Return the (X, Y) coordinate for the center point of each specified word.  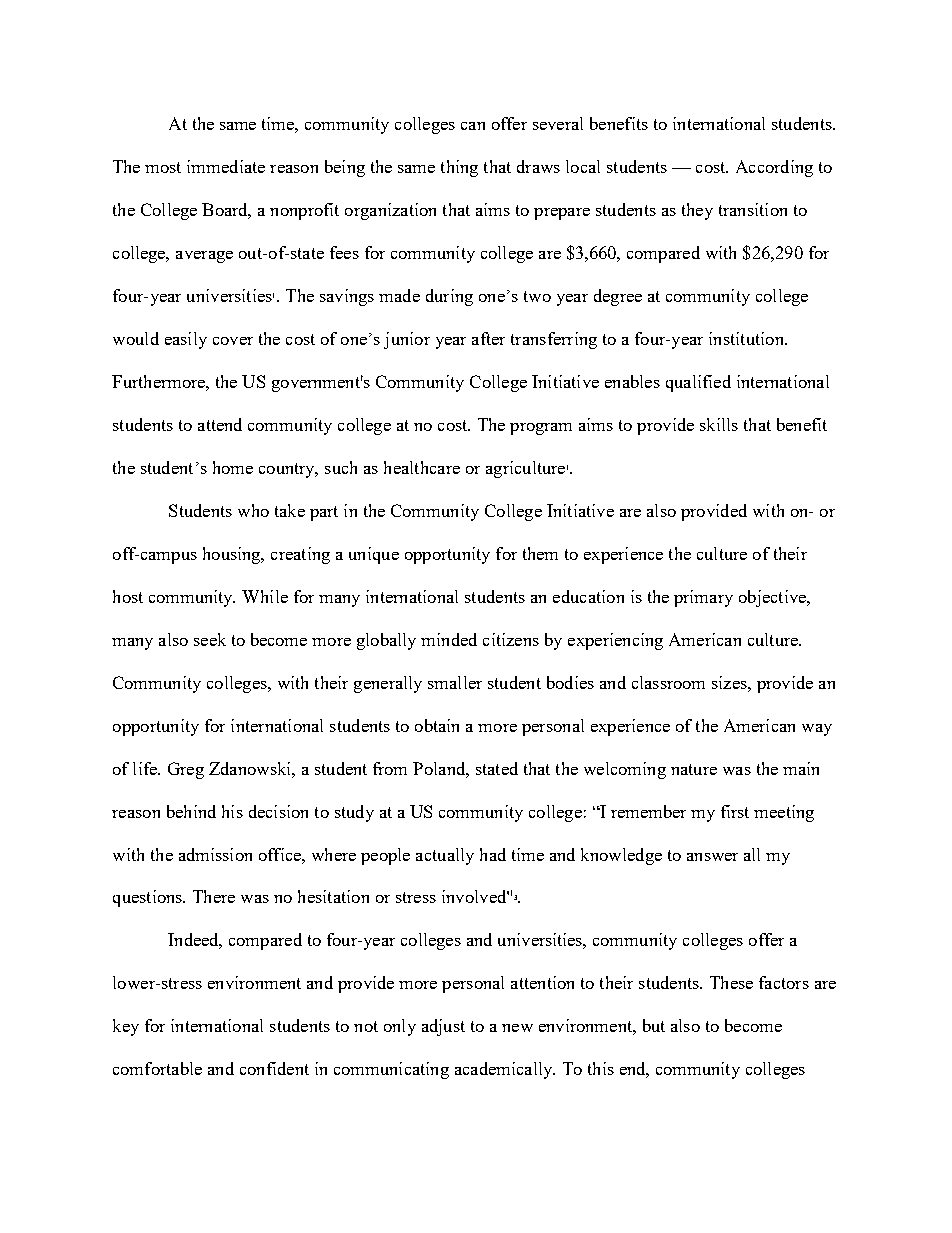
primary (703, 598)
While (265, 596)
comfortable (157, 1068)
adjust (443, 1027)
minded (449, 639)
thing (459, 168)
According (774, 168)
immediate (226, 166)
